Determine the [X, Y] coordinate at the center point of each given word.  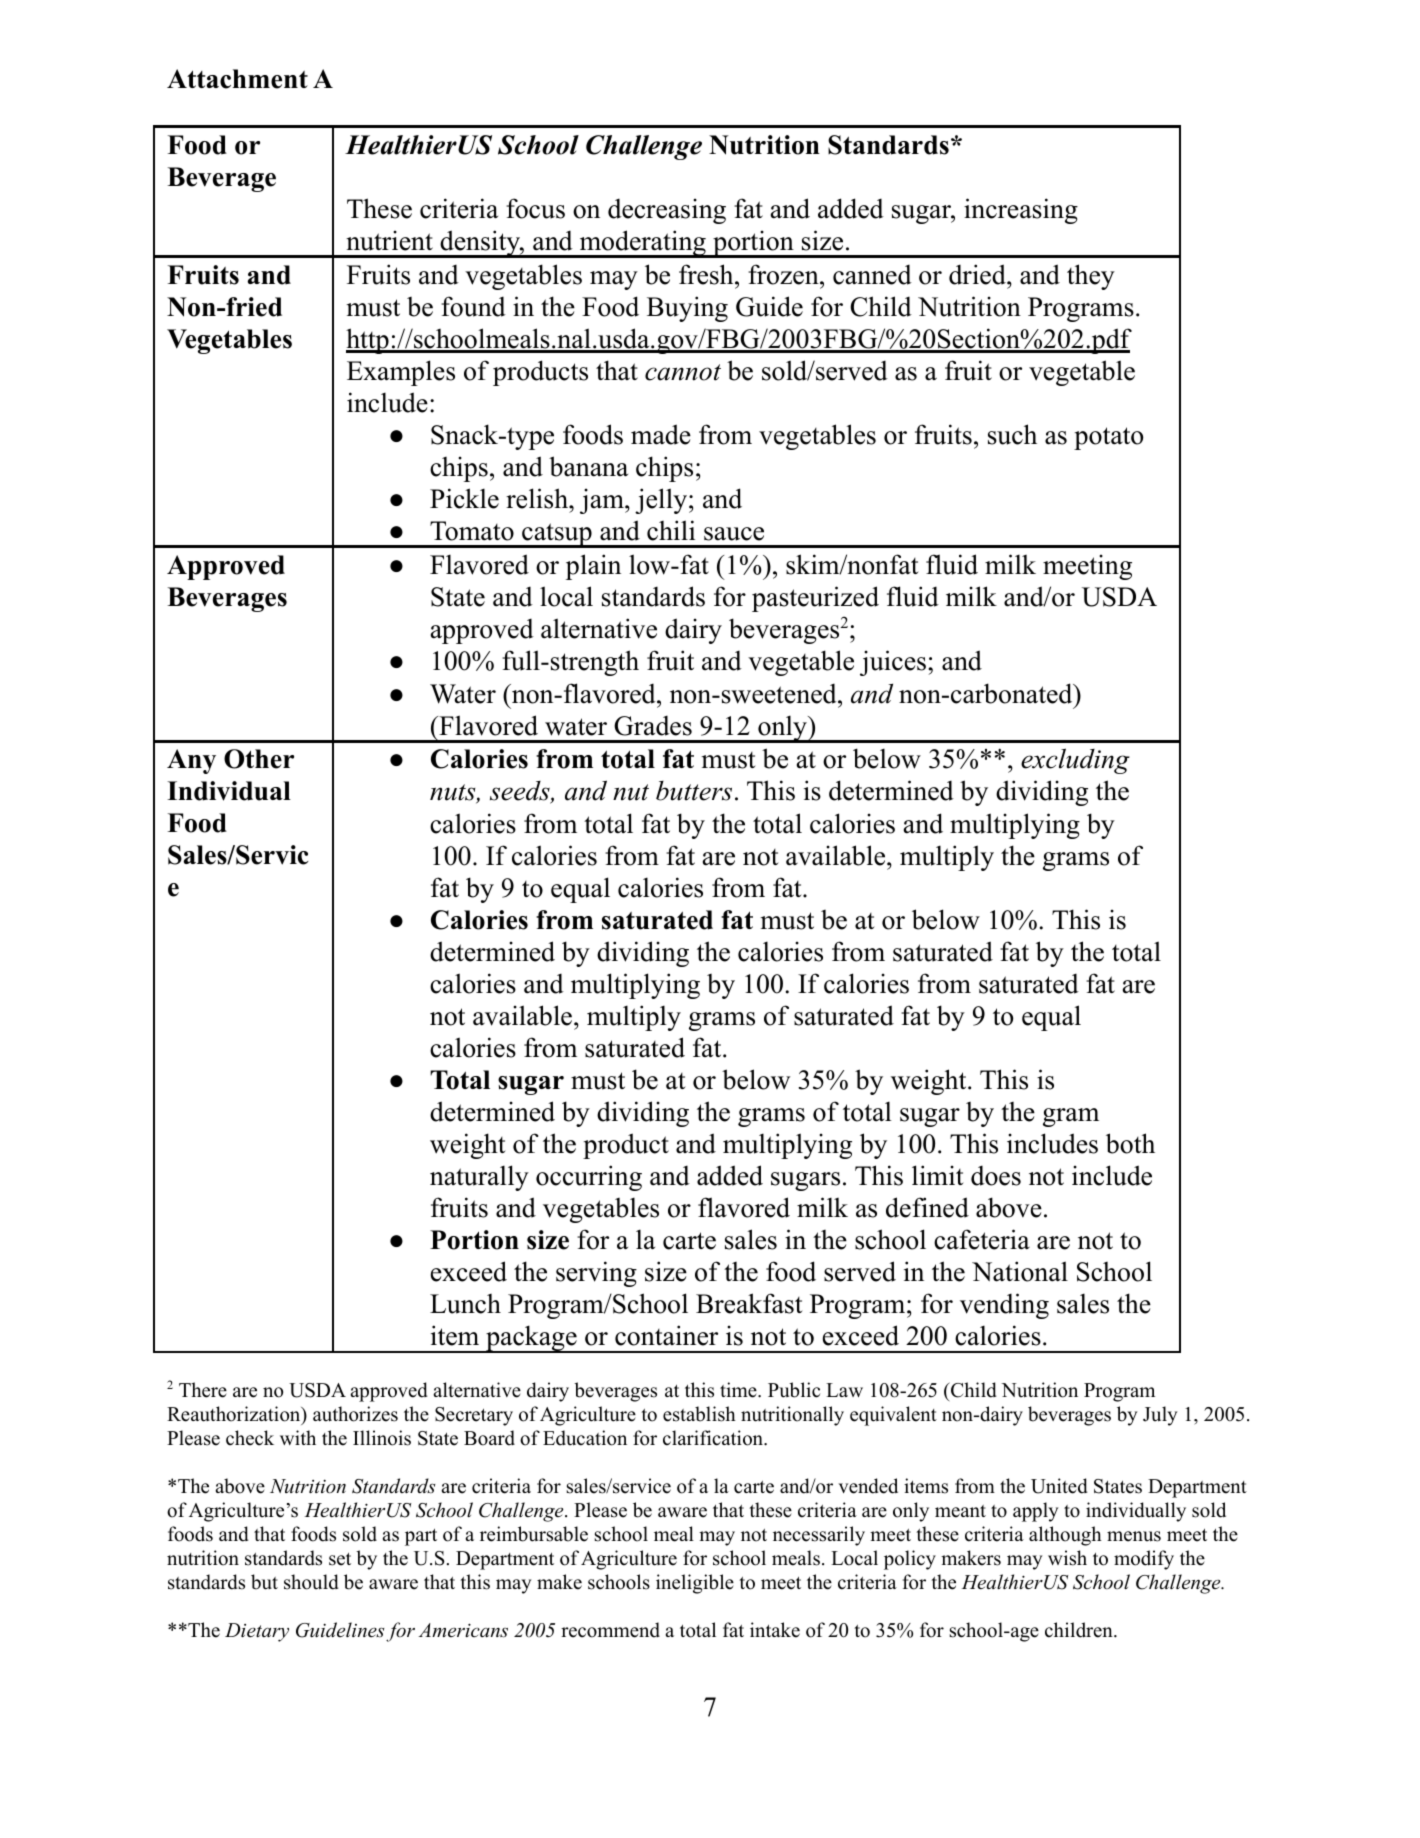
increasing [1021, 211]
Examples [401, 373]
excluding [1075, 761]
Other [259, 759]
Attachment [237, 79]
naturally [479, 1178]
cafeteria [982, 1239]
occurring [589, 1178]
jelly [661, 501]
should [311, 1582]
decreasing [667, 211]
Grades [653, 725]
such [1012, 434]
